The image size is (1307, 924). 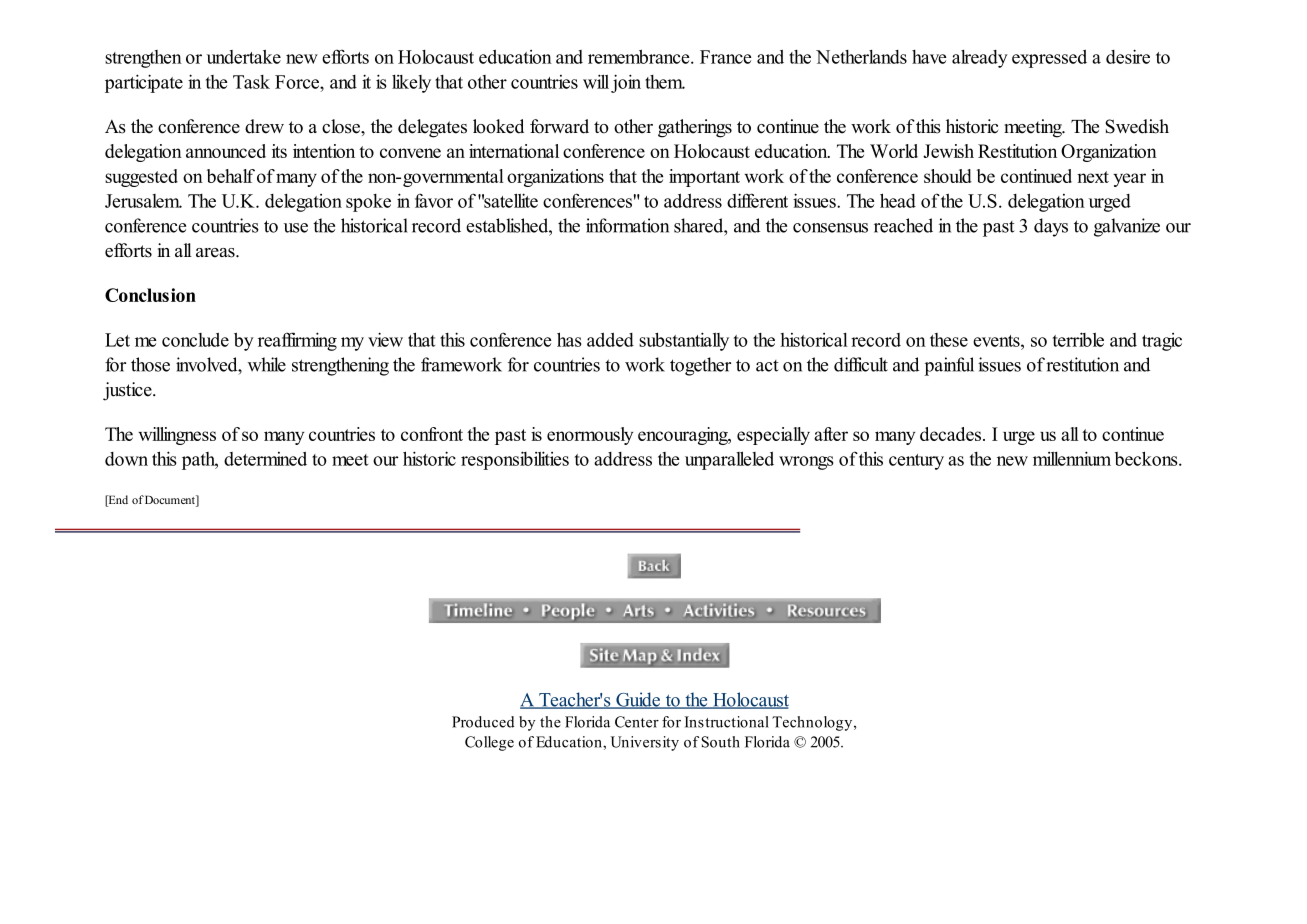 What do you see at coordinates (626, 83) in the screenshot?
I see `join` at bounding box center [626, 83].
